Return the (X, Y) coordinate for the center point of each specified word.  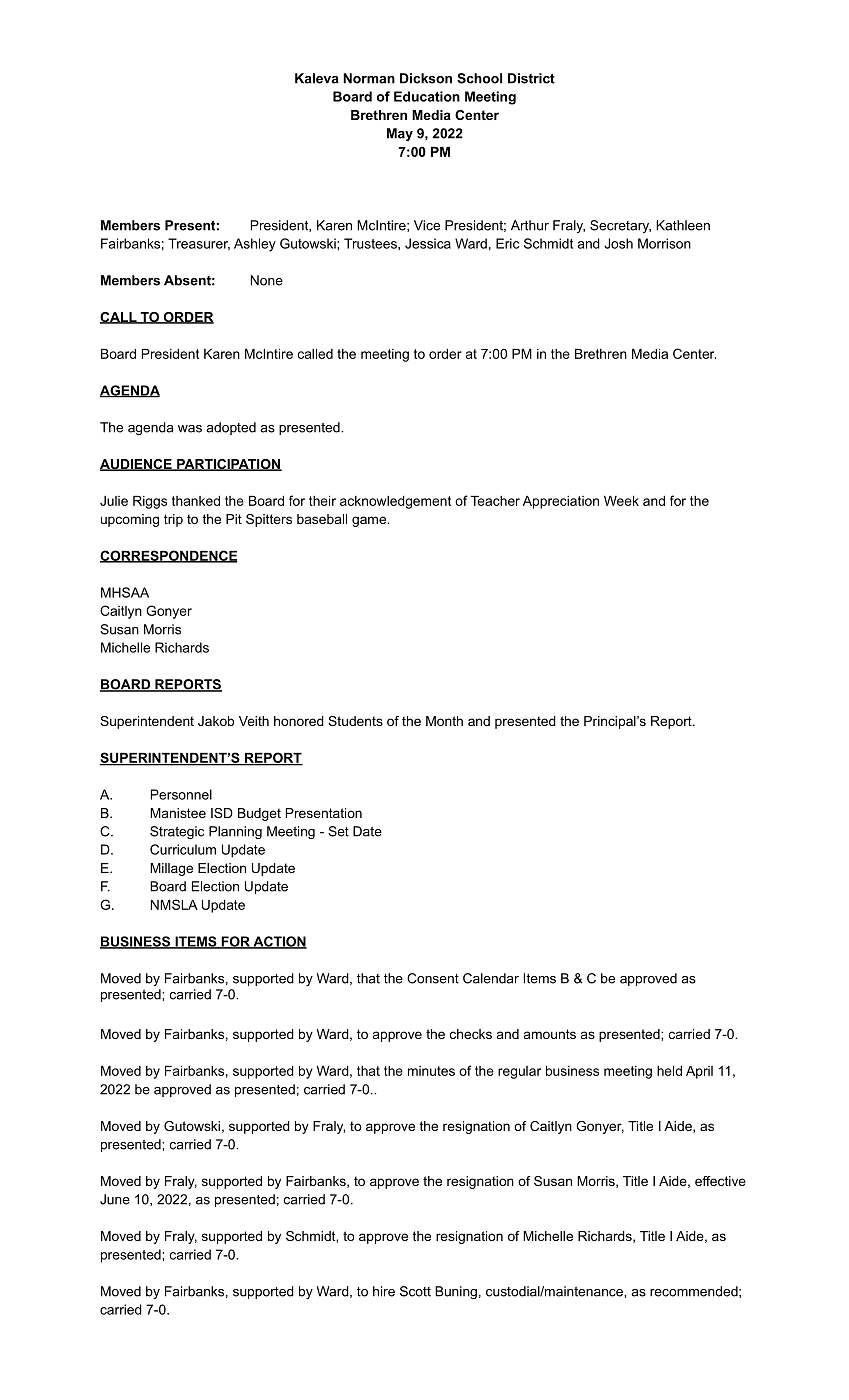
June (115, 1199)
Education (427, 96)
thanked (196, 501)
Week (621, 501)
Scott (415, 1291)
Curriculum (183, 849)
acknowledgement (395, 502)
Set (338, 831)
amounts (550, 1034)
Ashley (255, 245)
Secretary (620, 226)
